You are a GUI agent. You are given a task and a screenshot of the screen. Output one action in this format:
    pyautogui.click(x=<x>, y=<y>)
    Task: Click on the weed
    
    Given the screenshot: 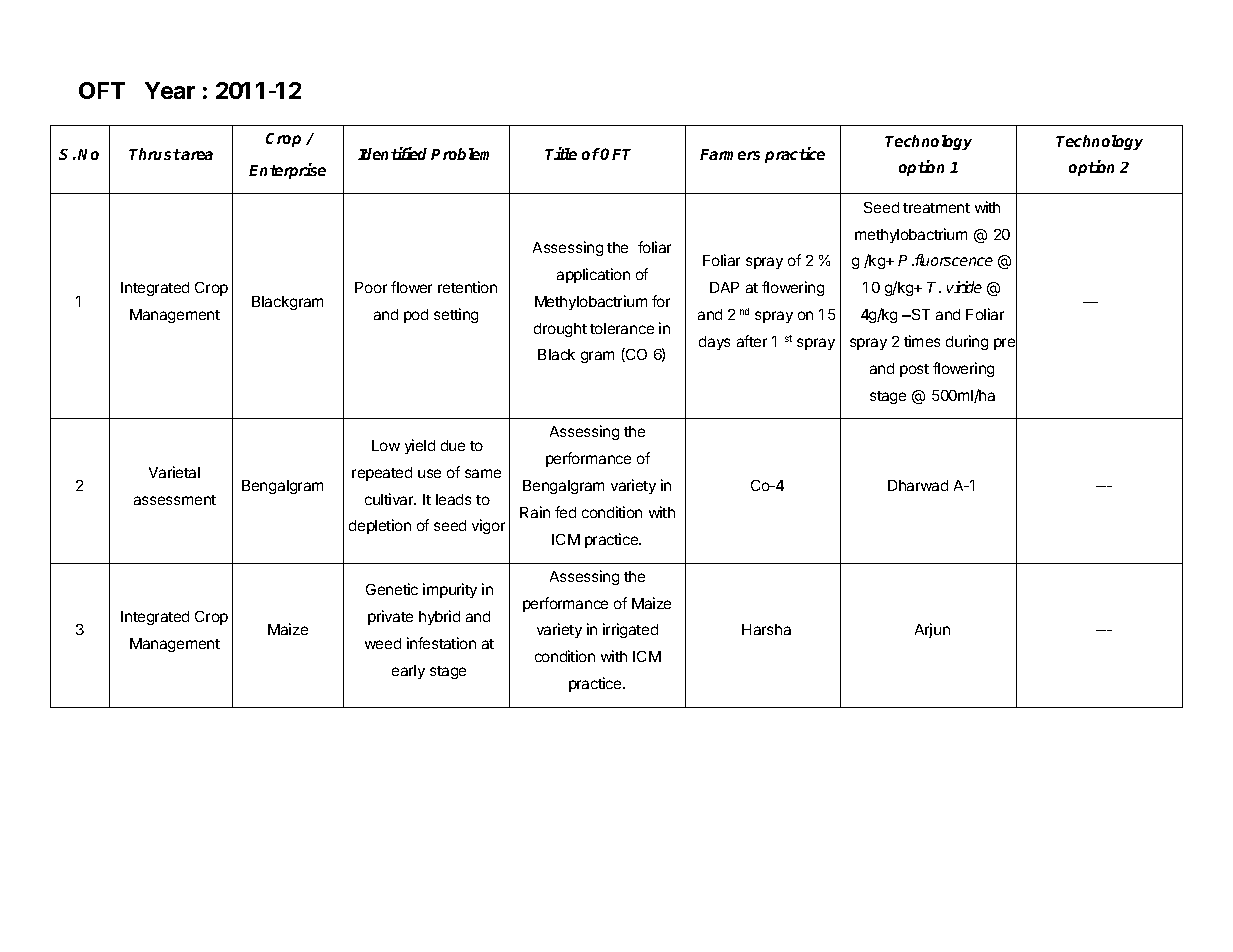 What is the action you would take?
    pyautogui.click(x=383, y=643)
